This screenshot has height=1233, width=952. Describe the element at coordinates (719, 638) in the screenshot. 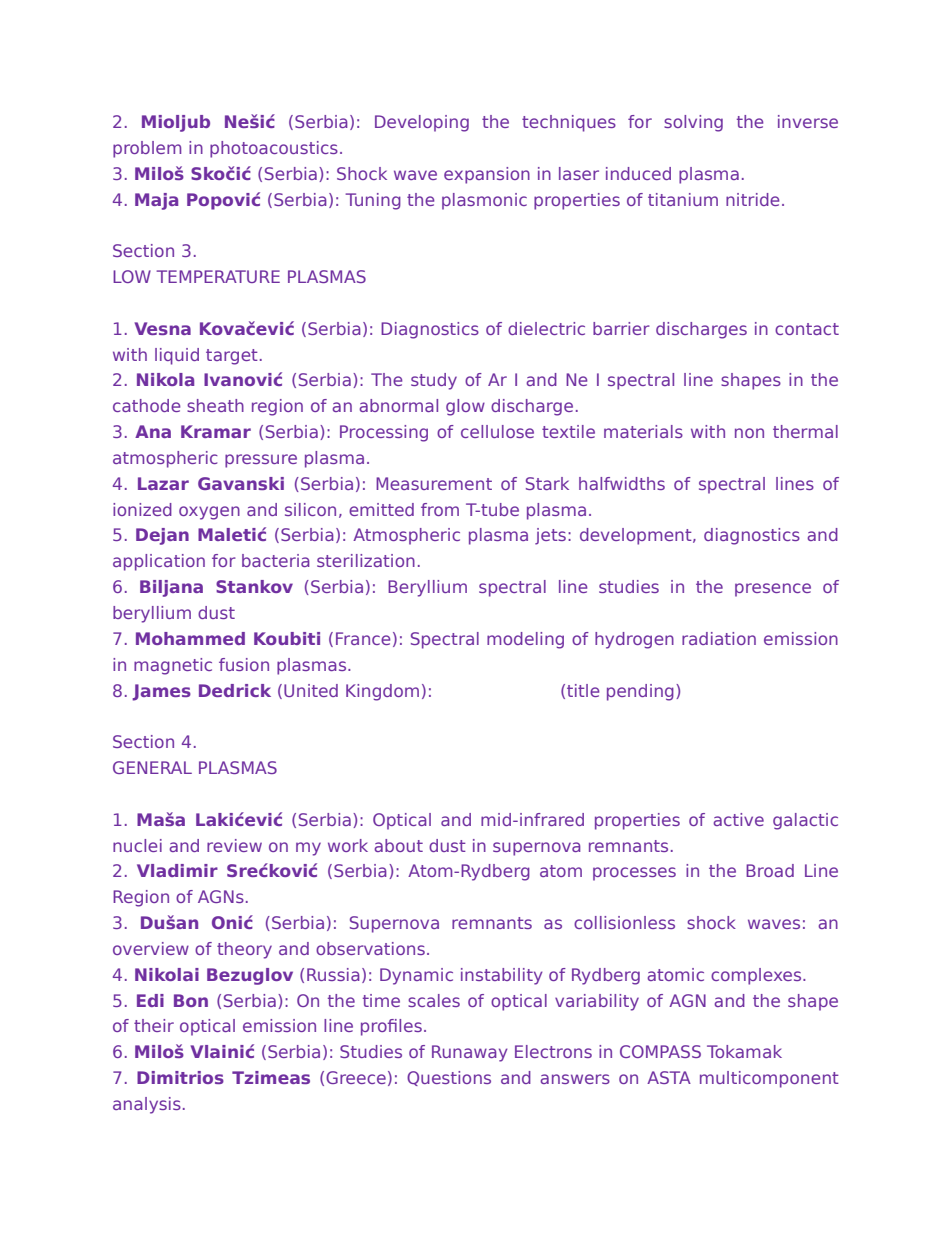

I see `radiation` at that location.
